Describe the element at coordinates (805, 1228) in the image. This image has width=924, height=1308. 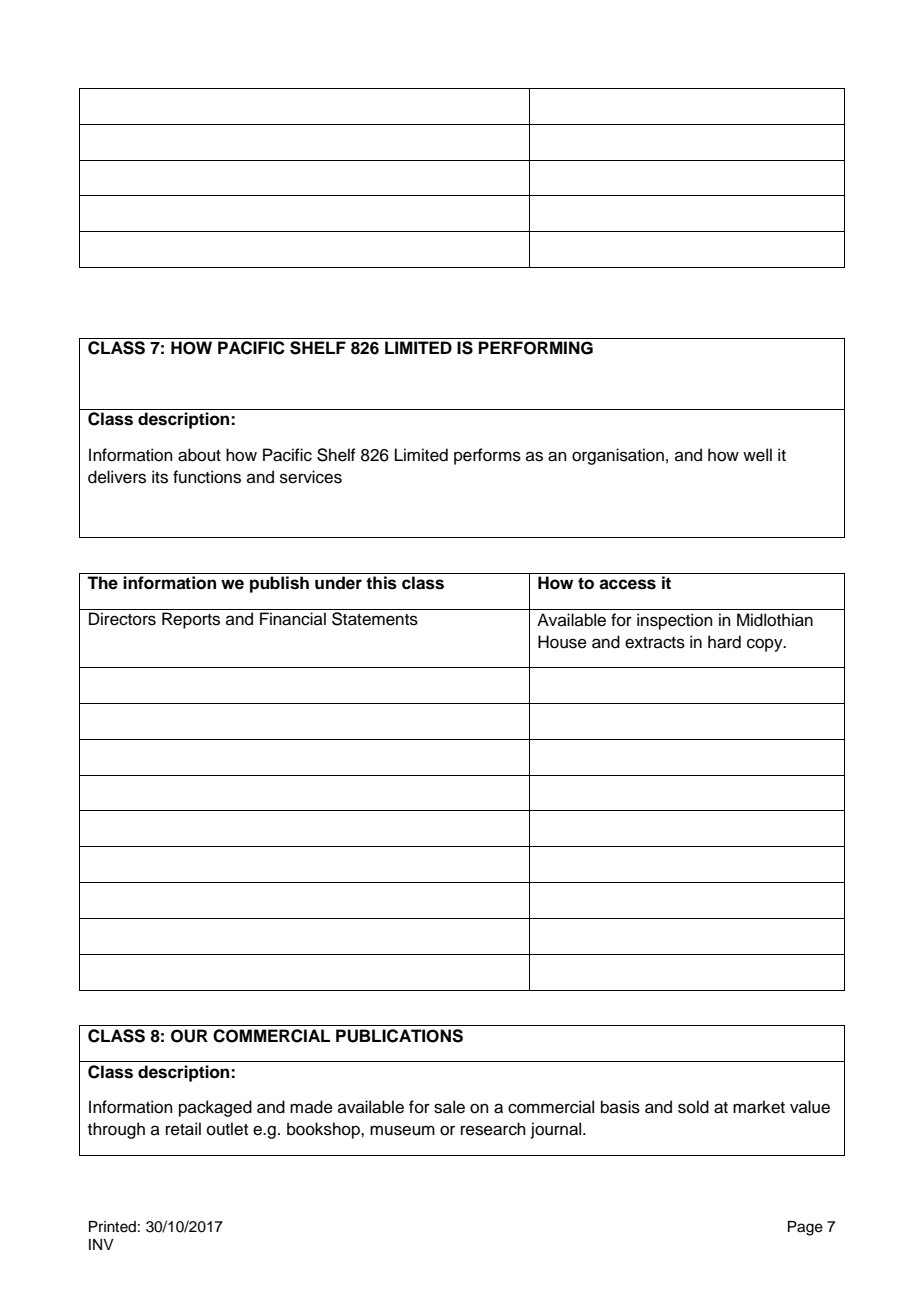
I see `Page` at that location.
